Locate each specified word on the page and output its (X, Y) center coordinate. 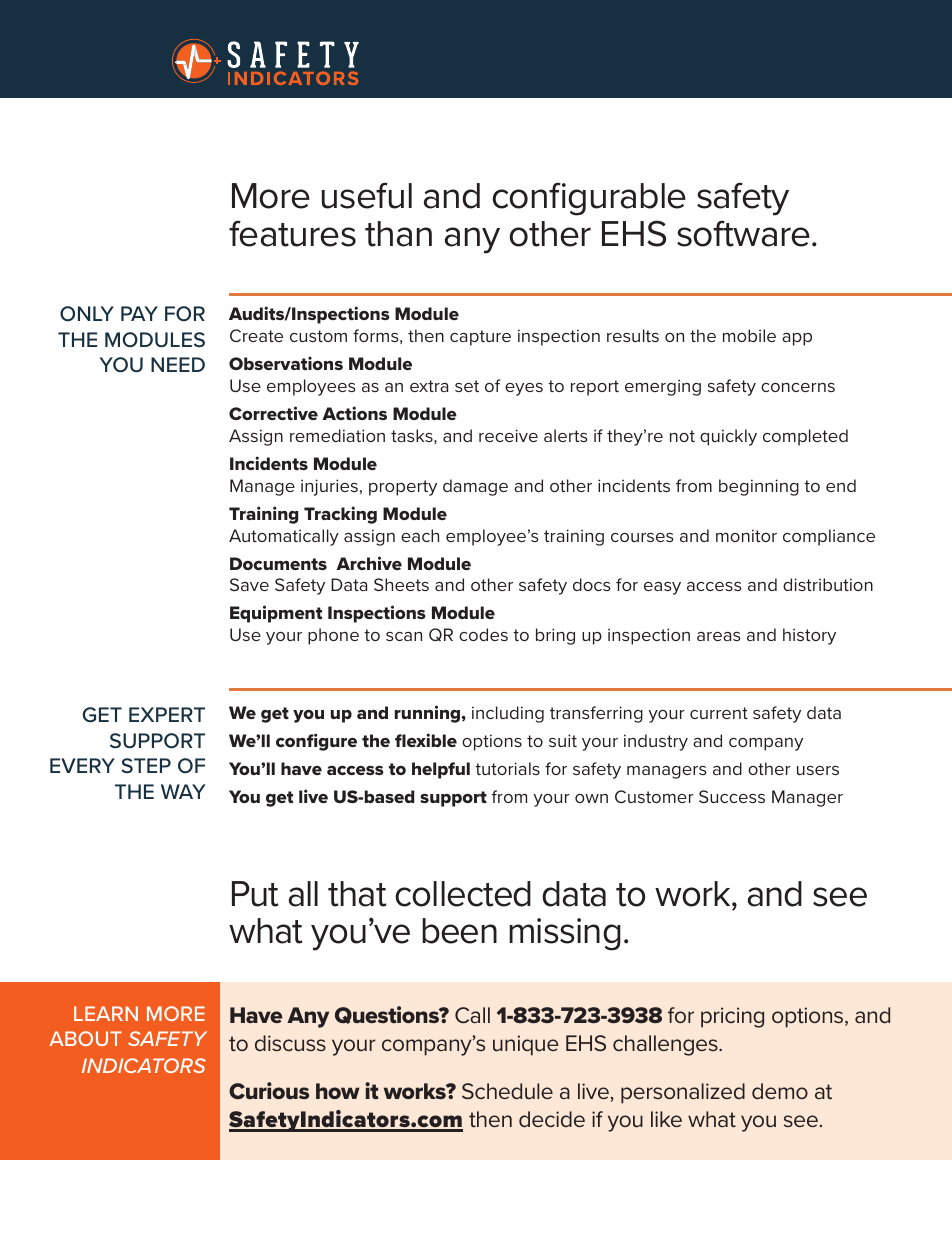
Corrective (273, 413)
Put (255, 894)
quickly (728, 437)
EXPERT (167, 714)
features (292, 233)
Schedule (507, 1091)
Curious (269, 1091)
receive (508, 435)
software (743, 233)
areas (719, 636)
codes (483, 634)
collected (463, 894)
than (398, 234)
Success (732, 796)
